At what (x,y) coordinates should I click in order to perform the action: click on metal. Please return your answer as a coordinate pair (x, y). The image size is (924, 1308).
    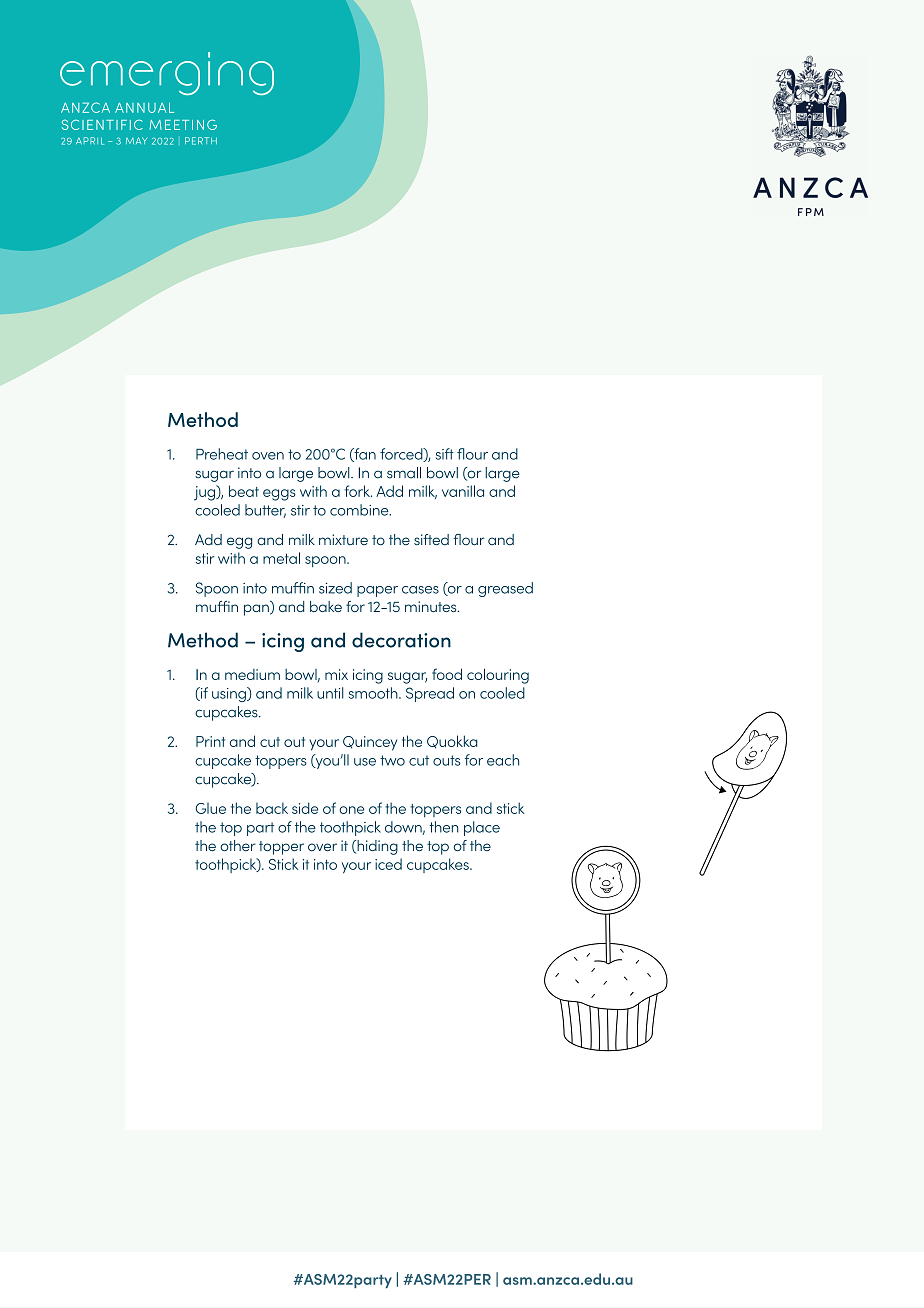
    Looking at the image, I should click on (281, 558).
